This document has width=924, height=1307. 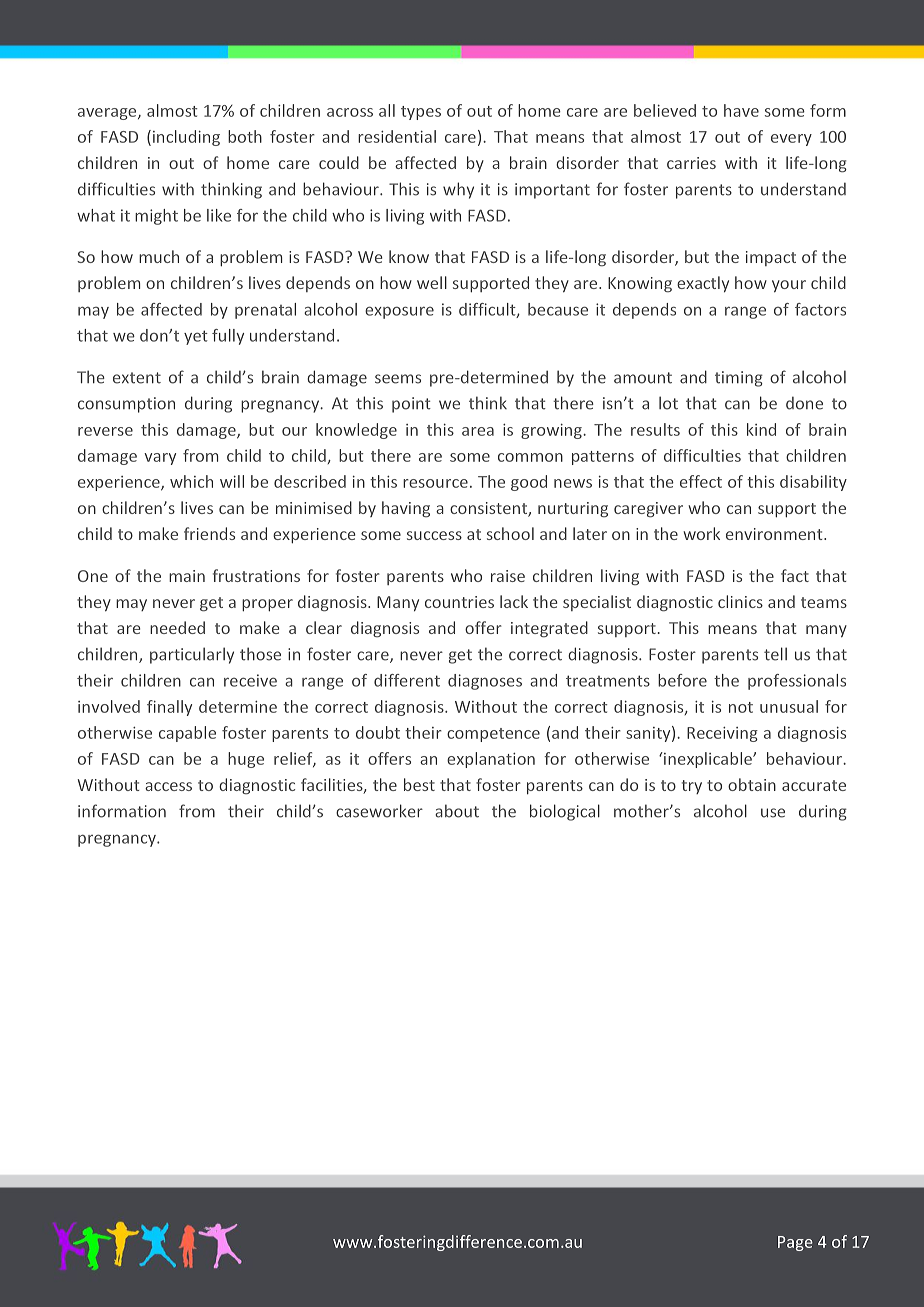 I want to click on huge, so click(x=246, y=760).
